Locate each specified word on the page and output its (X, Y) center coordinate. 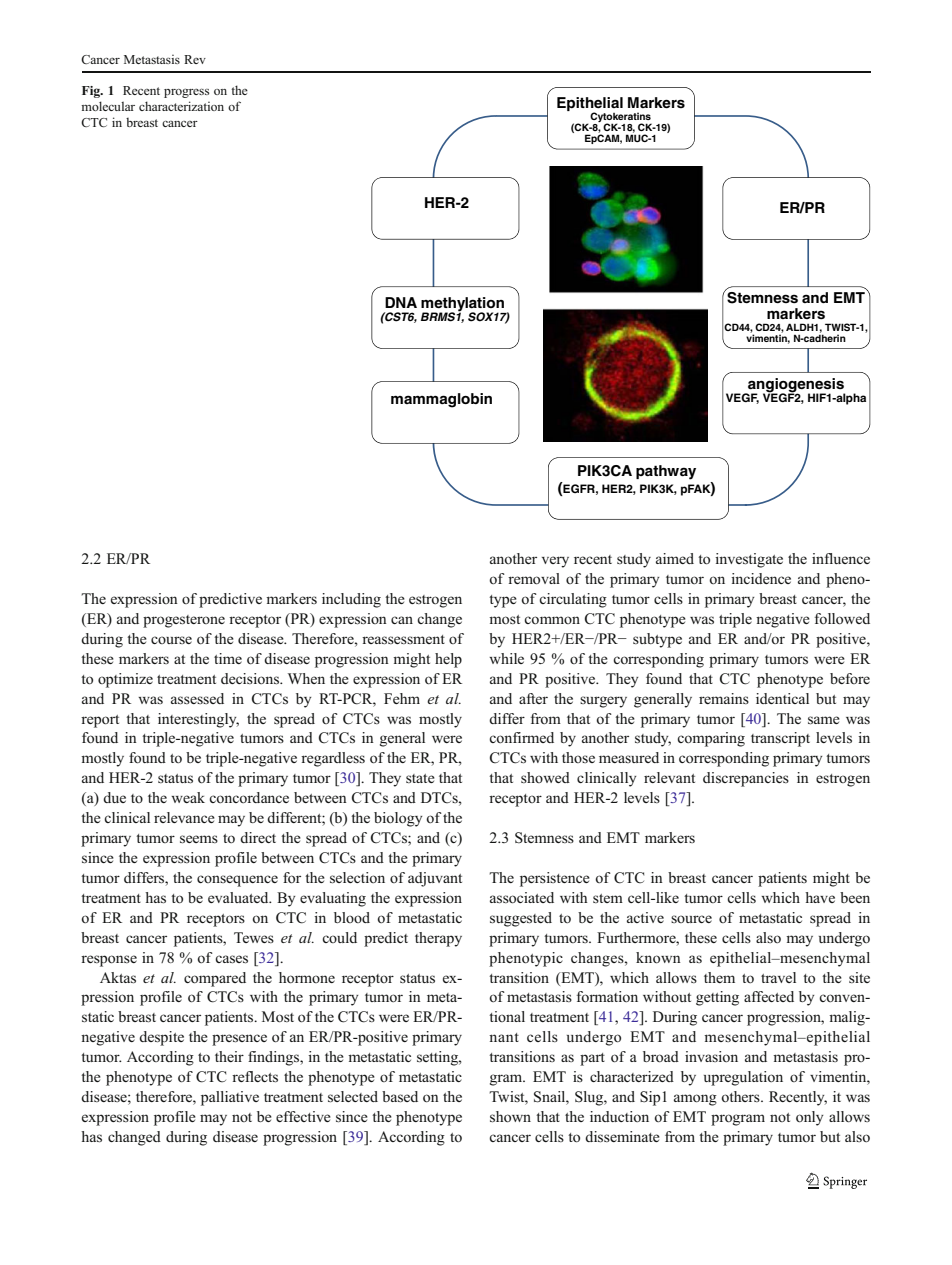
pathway (666, 472)
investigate (749, 560)
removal (534, 579)
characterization (181, 106)
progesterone (184, 621)
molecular (108, 106)
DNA (401, 302)
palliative (230, 1098)
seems (199, 839)
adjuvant (435, 879)
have (820, 897)
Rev (195, 59)
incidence (761, 578)
